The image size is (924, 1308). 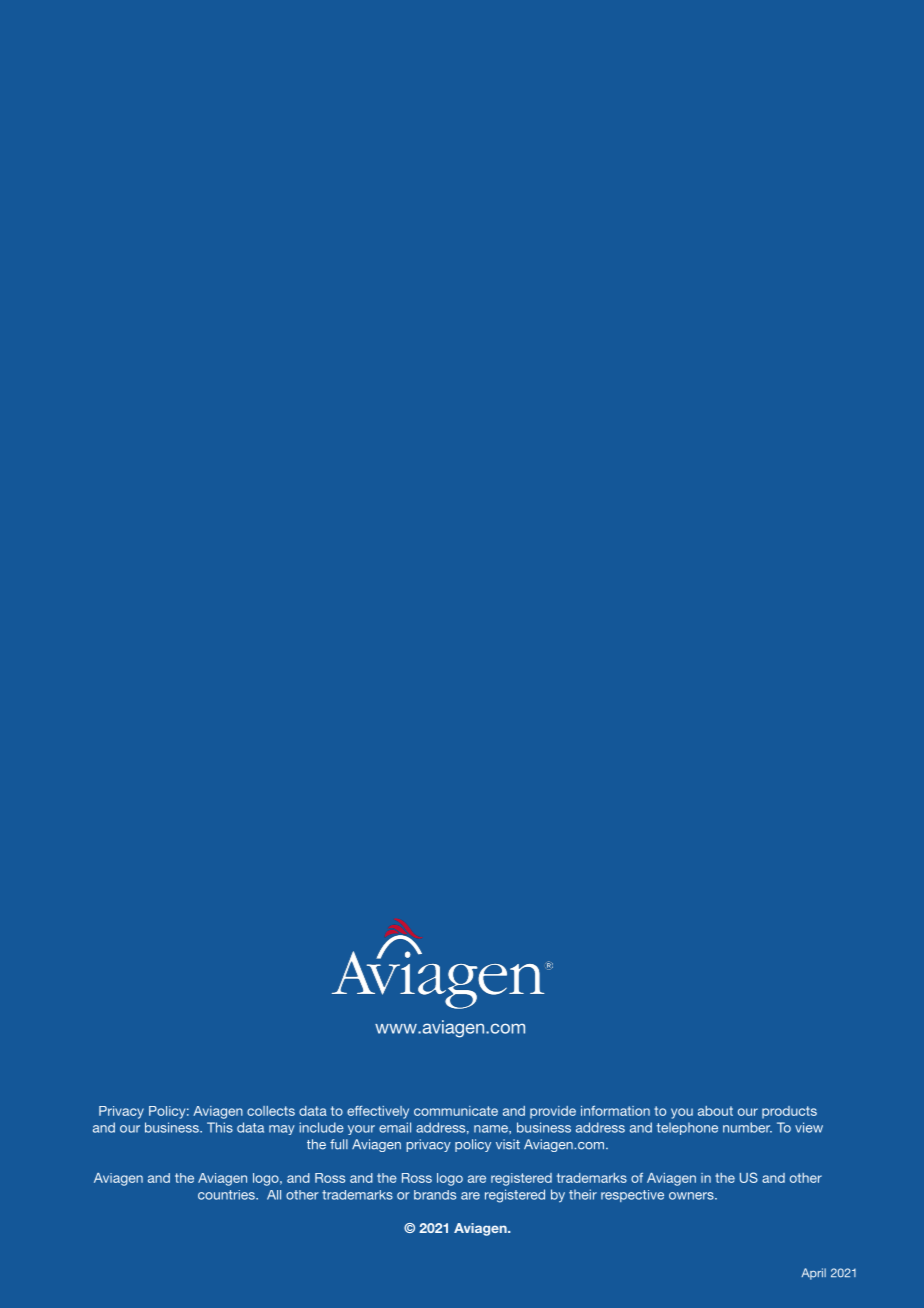 What do you see at coordinates (715, 1111) in the page?
I see `about` at bounding box center [715, 1111].
